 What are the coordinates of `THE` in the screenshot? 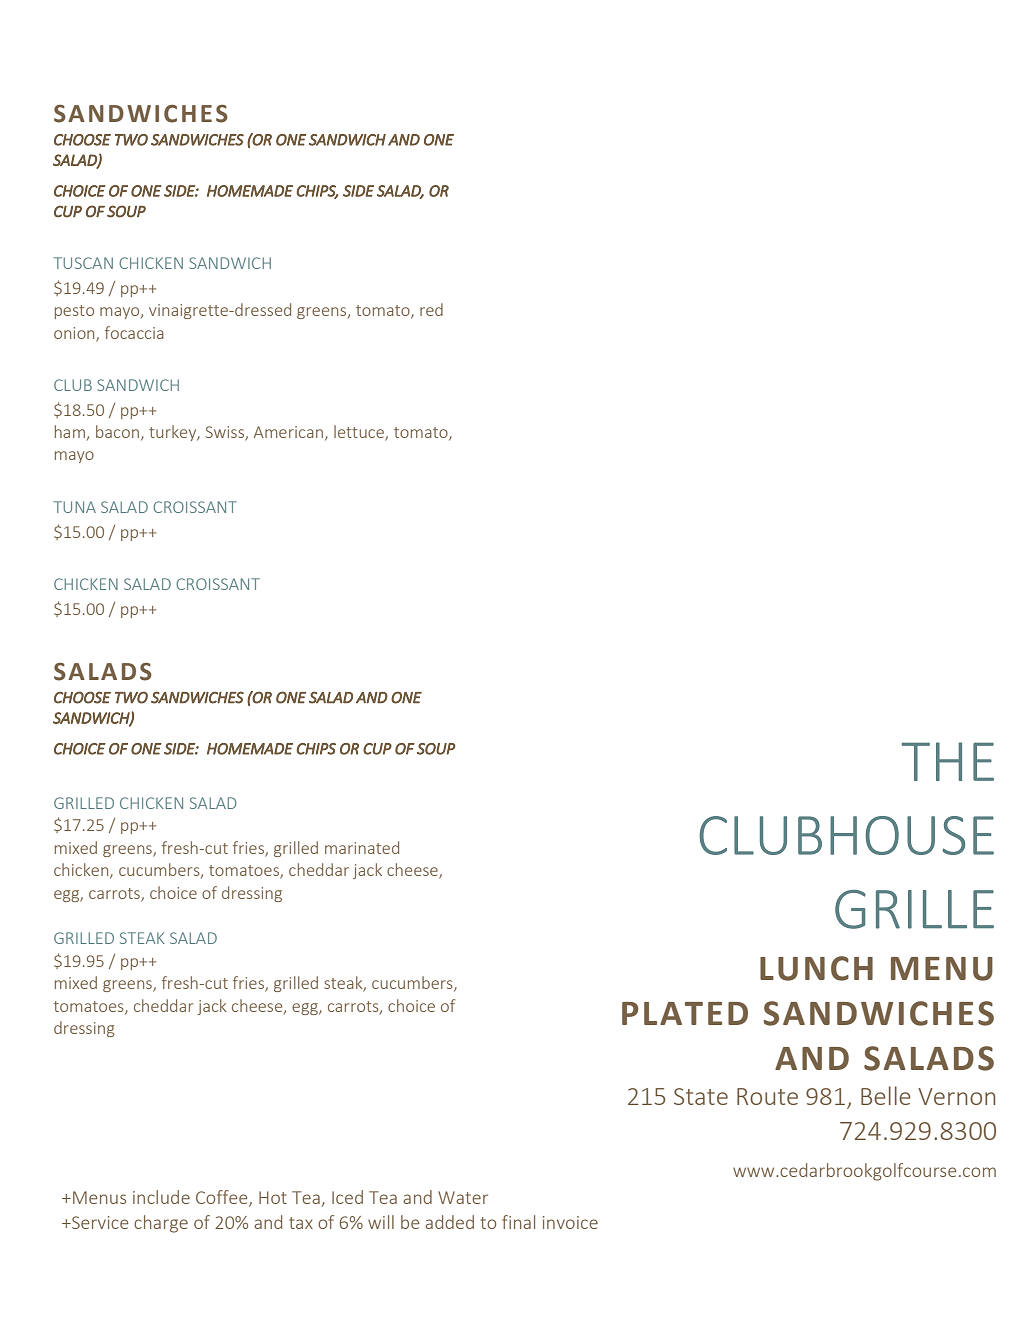 It's located at (948, 761).
